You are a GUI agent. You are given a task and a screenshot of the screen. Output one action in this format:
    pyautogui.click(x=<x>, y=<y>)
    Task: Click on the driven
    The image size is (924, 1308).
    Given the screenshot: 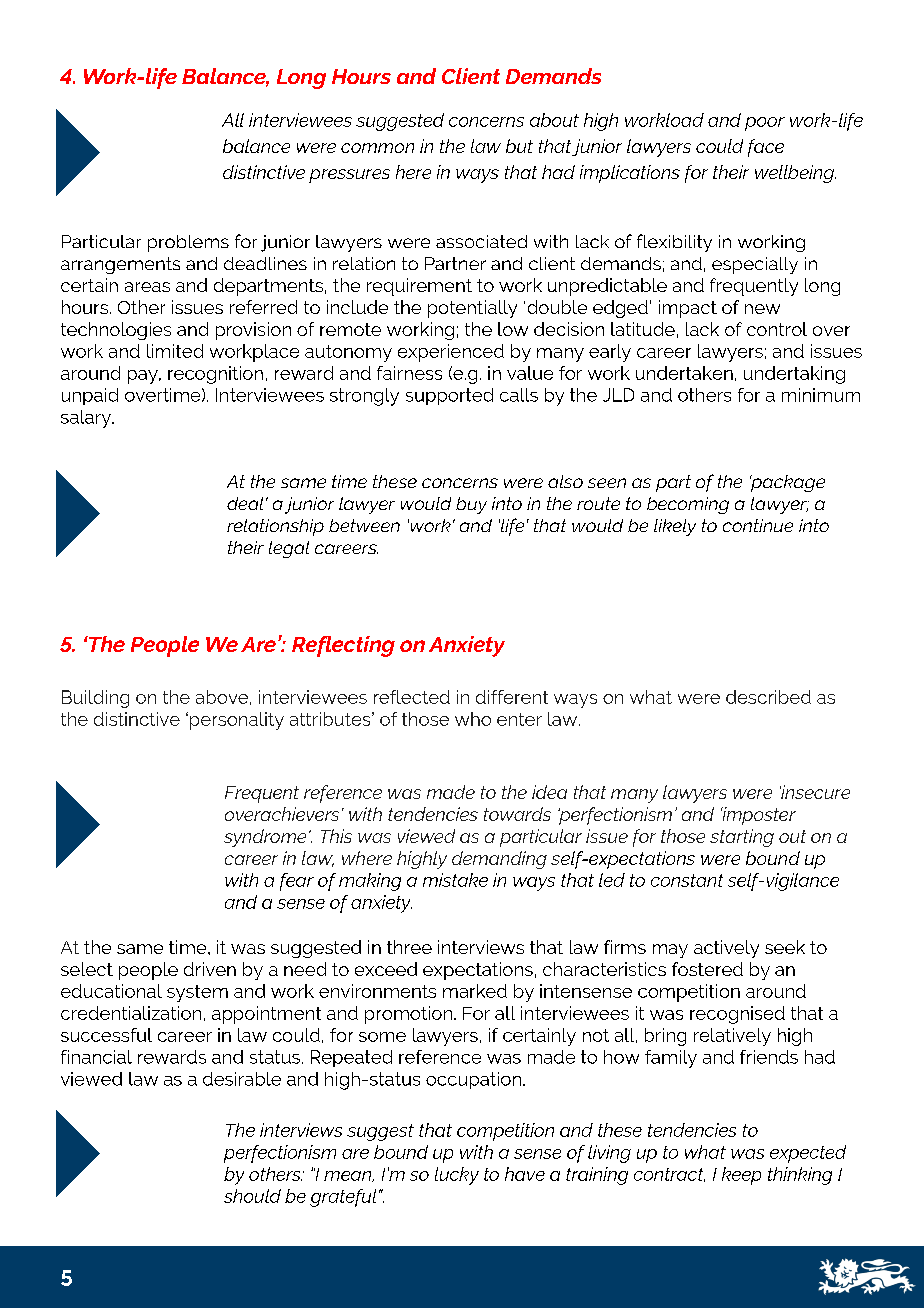 What is the action you would take?
    pyautogui.click(x=210, y=969)
